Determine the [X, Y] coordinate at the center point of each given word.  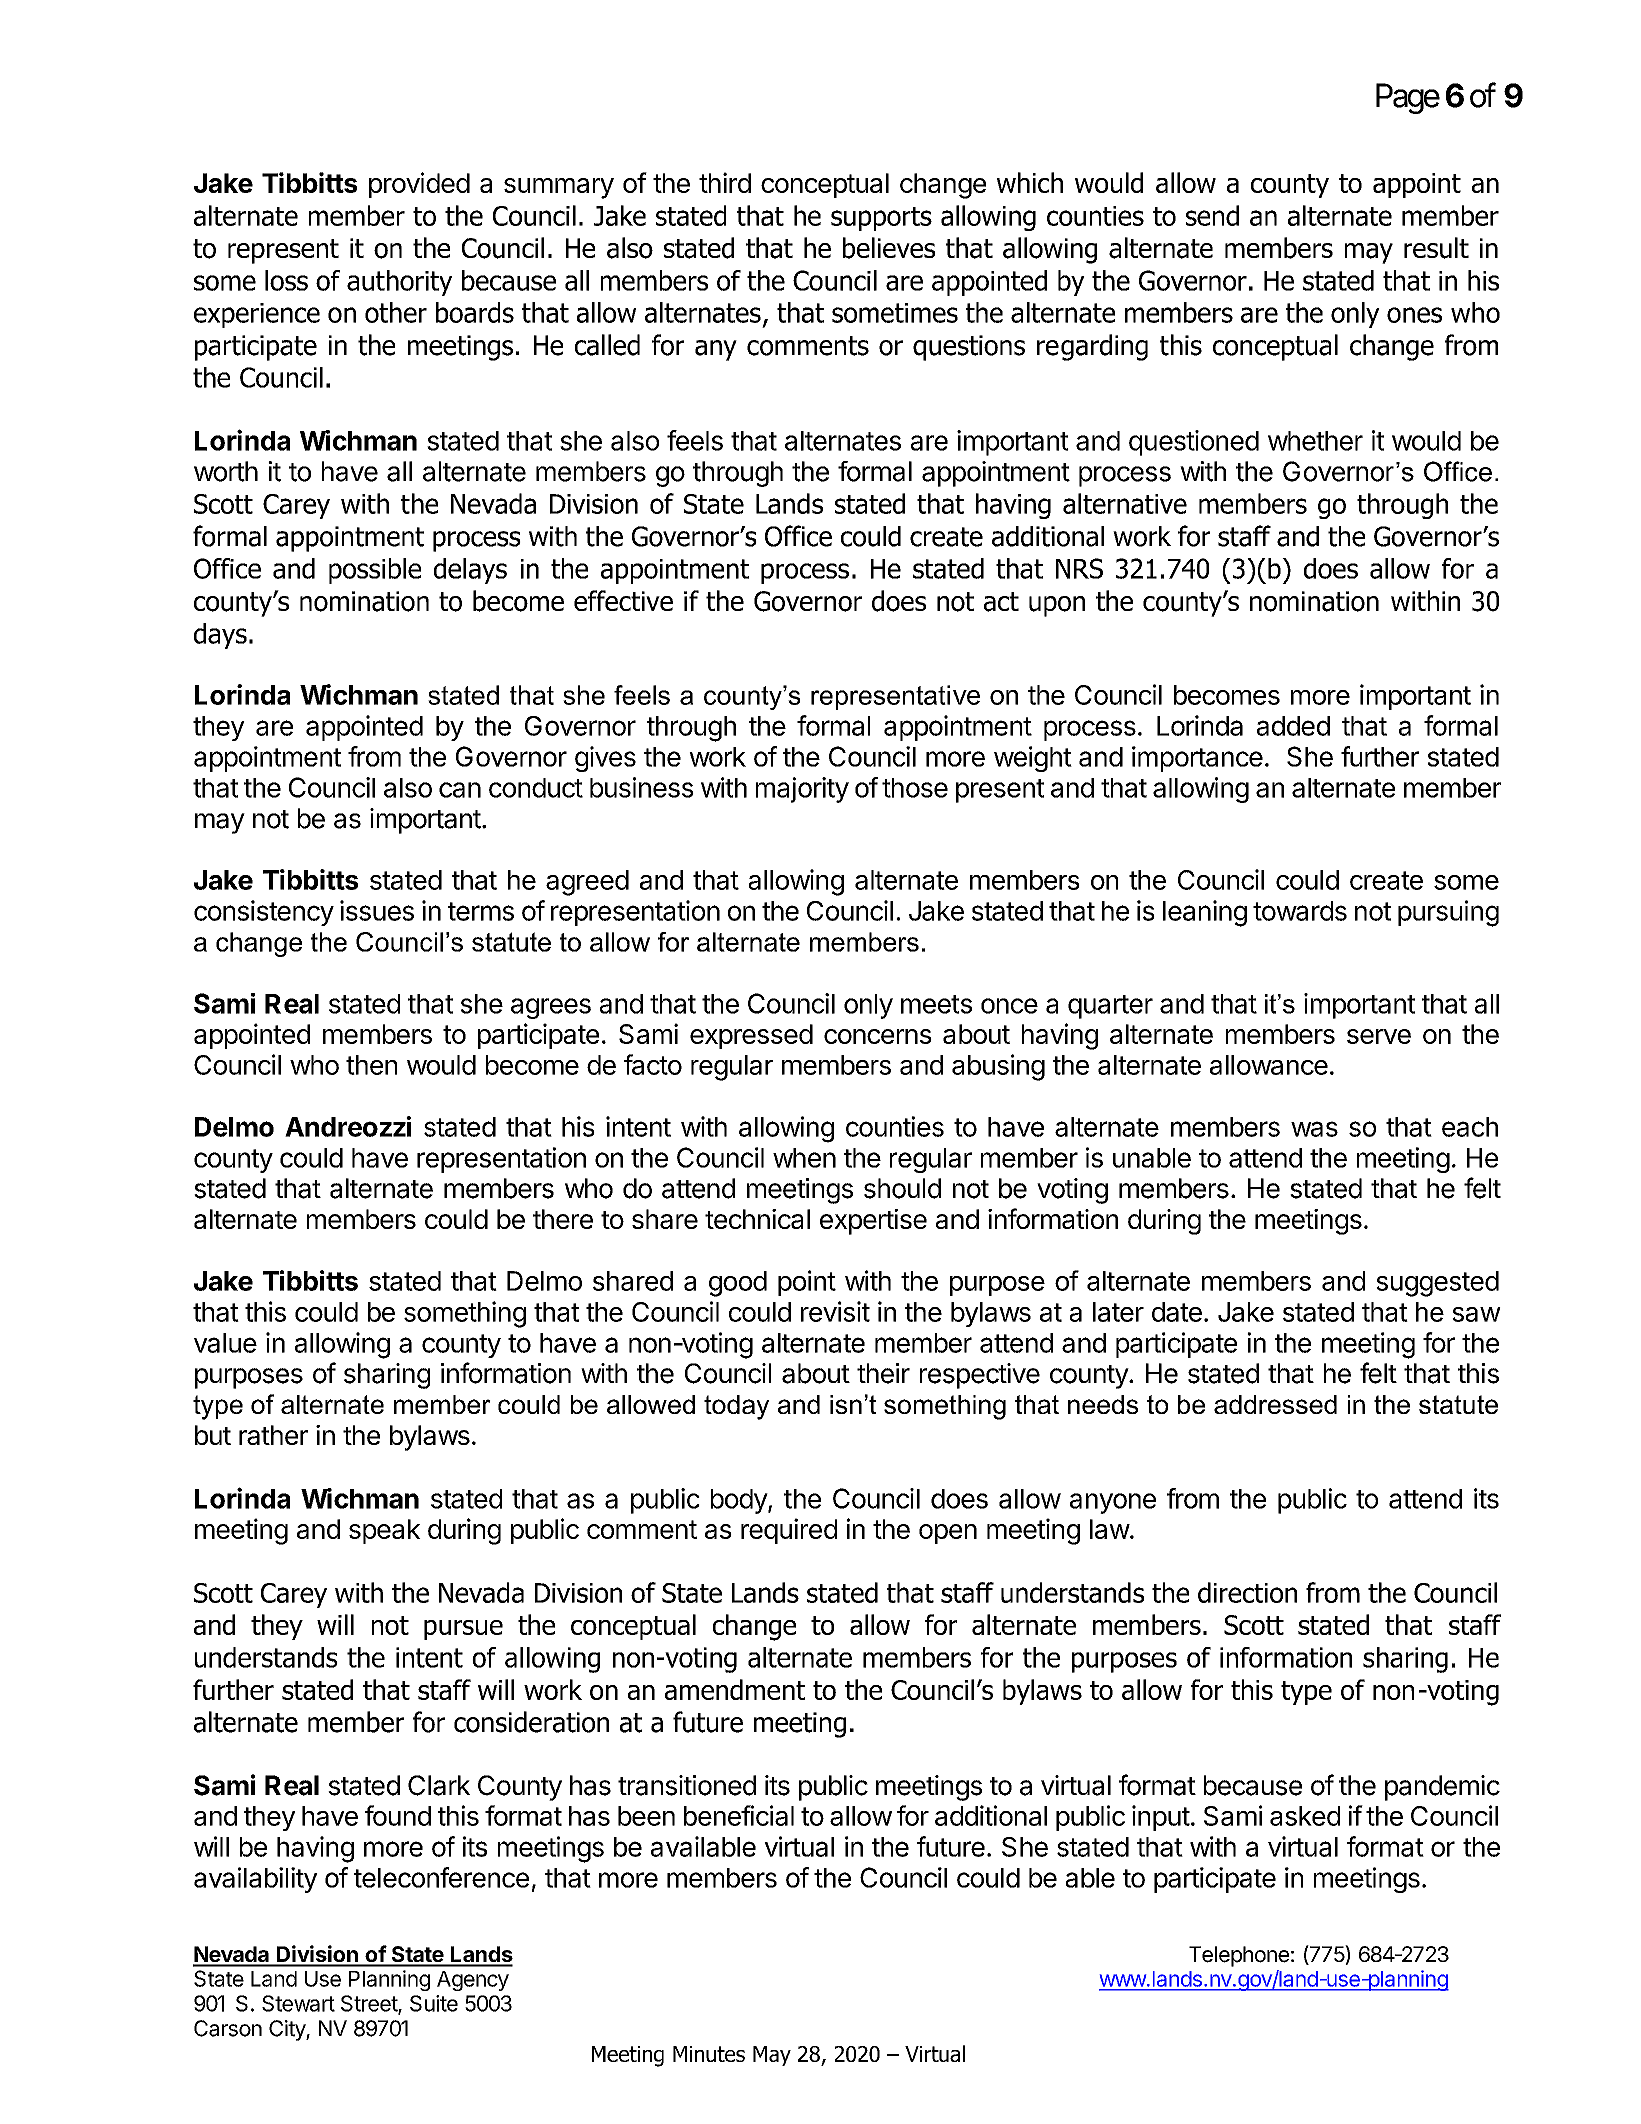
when [804, 1158]
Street [370, 2004]
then [371, 1065]
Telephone [1239, 1956]
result [1436, 248]
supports [881, 219]
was [1314, 1129]
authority [399, 283]
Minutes [709, 2054]
